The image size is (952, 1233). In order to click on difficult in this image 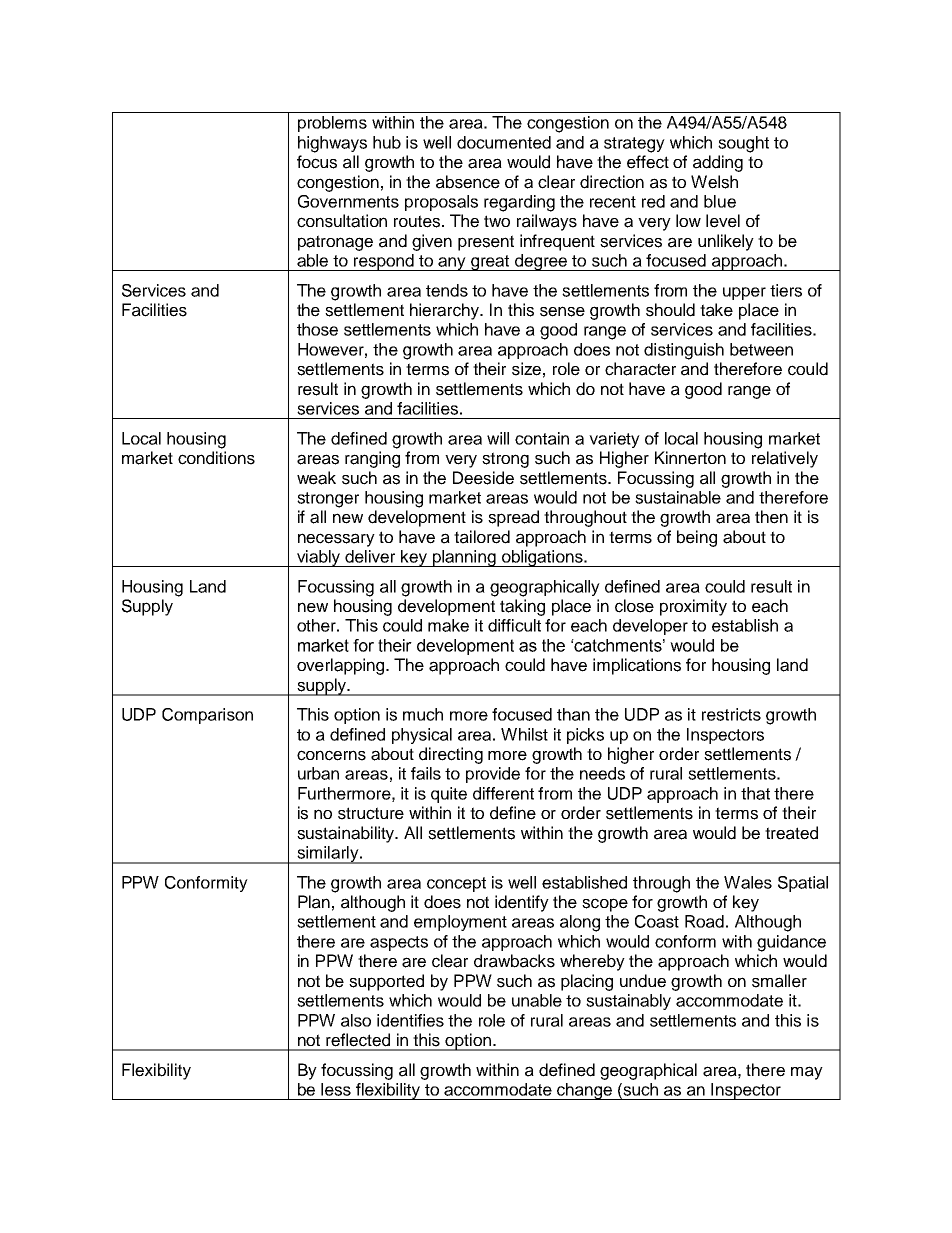, I will do `click(514, 625)`.
